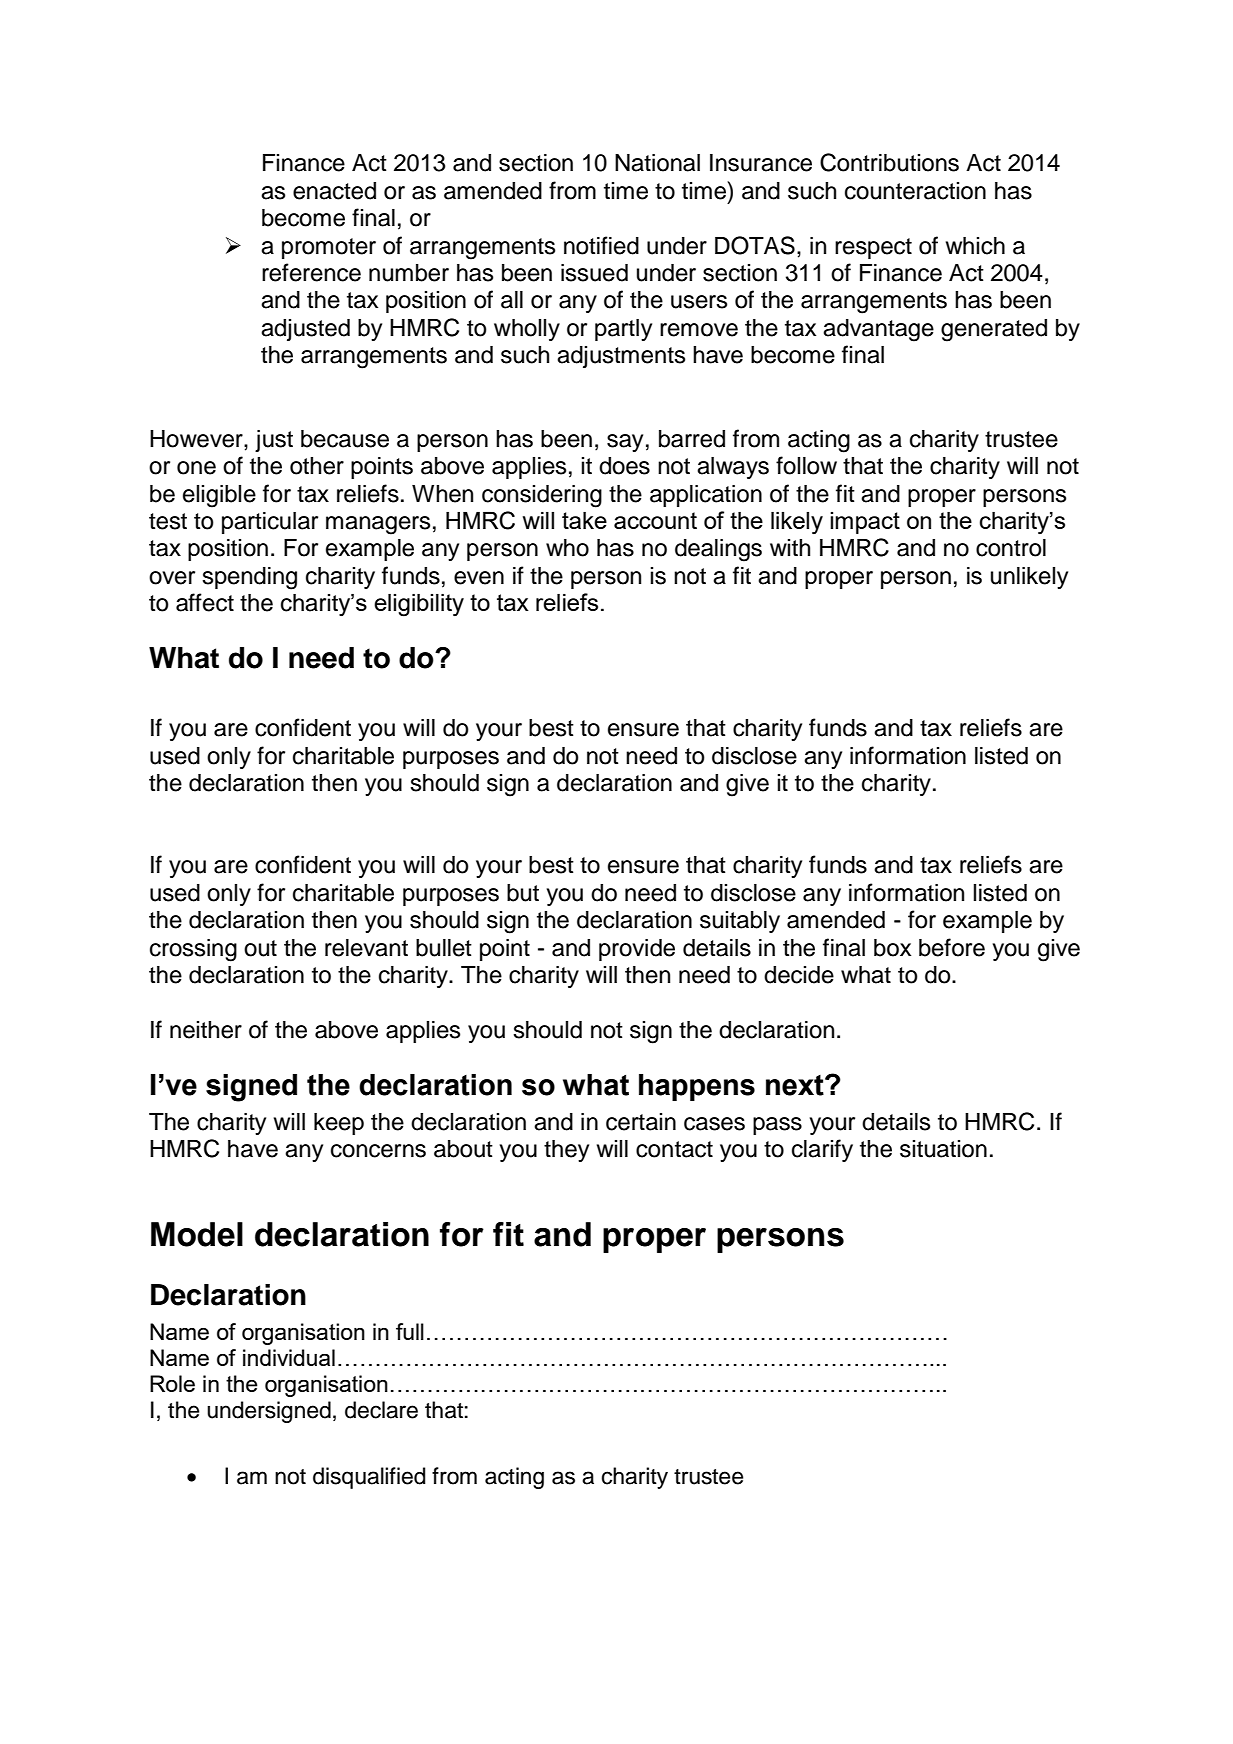 The width and height of the screenshot is (1233, 1744). Describe the element at coordinates (289, 1357) in the screenshot. I see `individual` at that location.
